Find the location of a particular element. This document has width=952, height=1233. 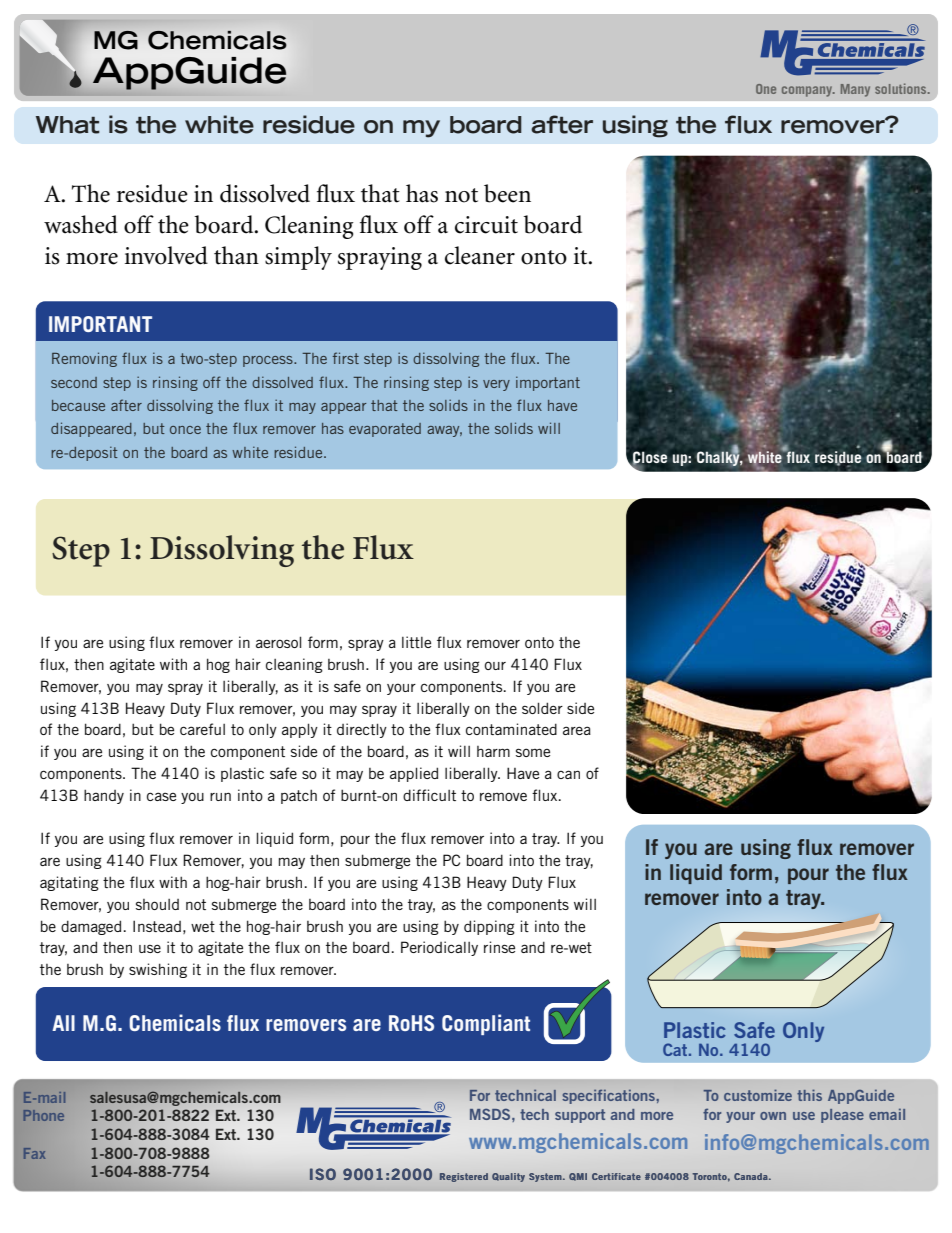

apply is located at coordinates (300, 730).
